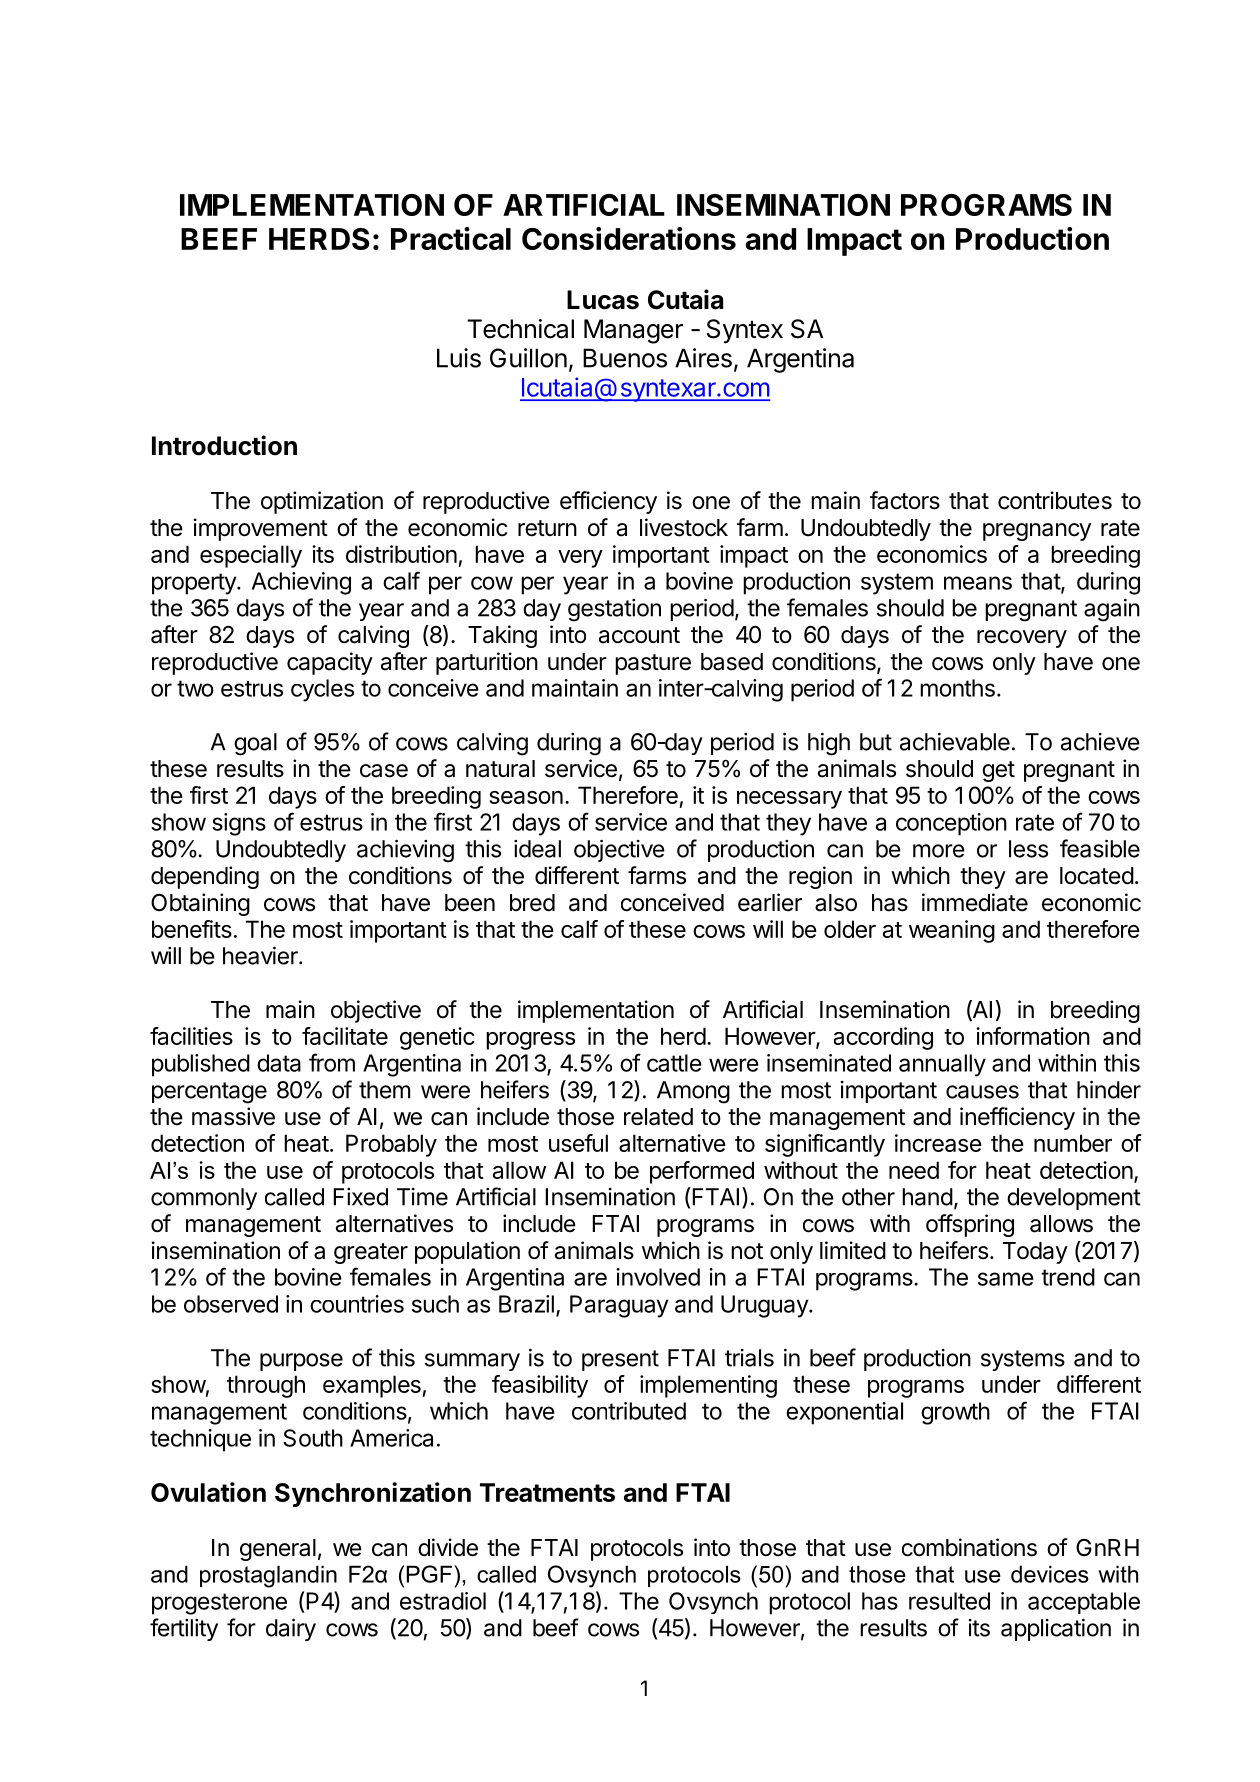 Image resolution: width=1260 pixels, height=1782 pixels. What do you see at coordinates (451, 238) in the screenshot?
I see `Practical` at bounding box center [451, 238].
